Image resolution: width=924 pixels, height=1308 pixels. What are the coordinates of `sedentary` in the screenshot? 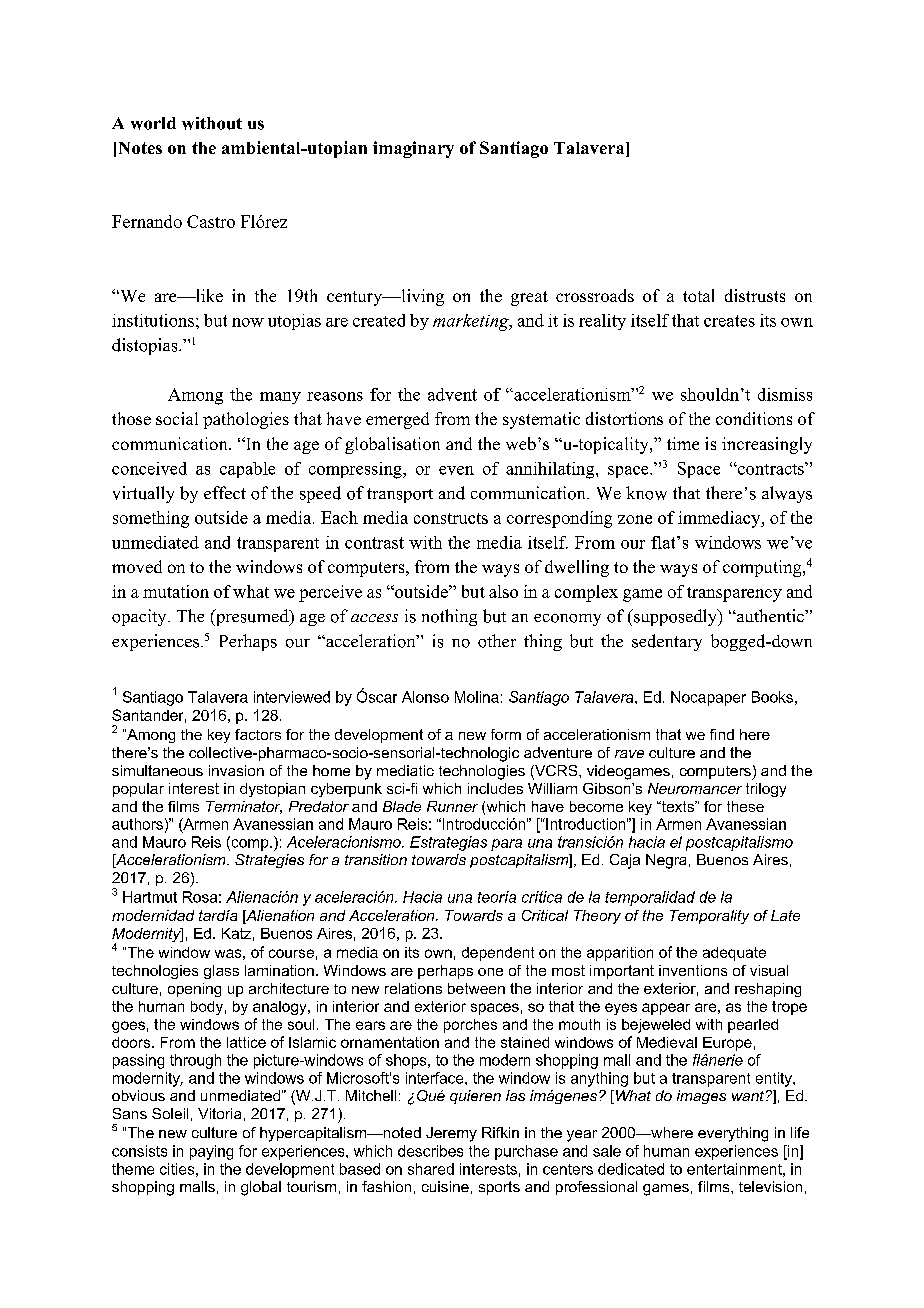 It's located at (667, 642).
